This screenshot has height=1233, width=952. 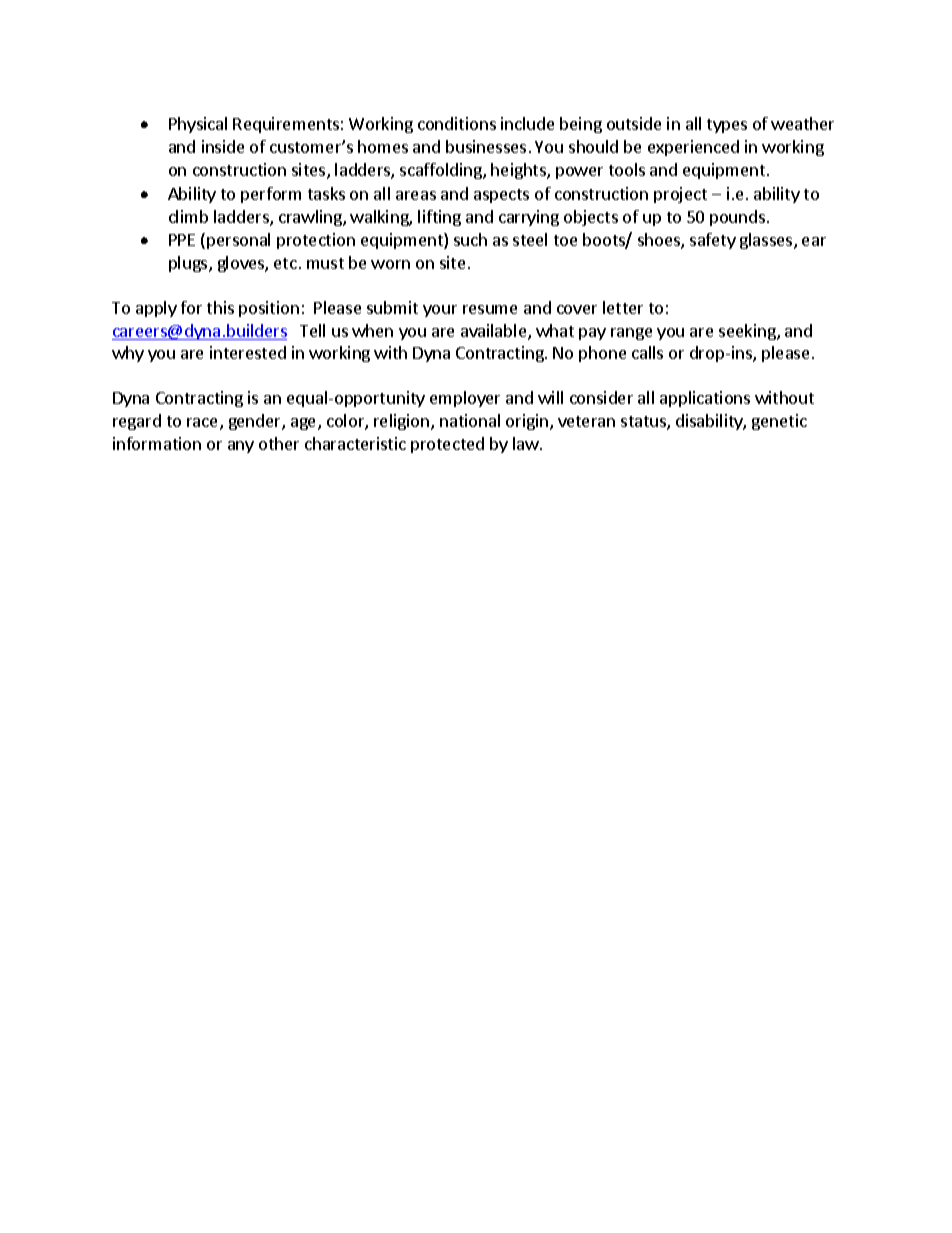 I want to click on genetic, so click(x=779, y=422).
